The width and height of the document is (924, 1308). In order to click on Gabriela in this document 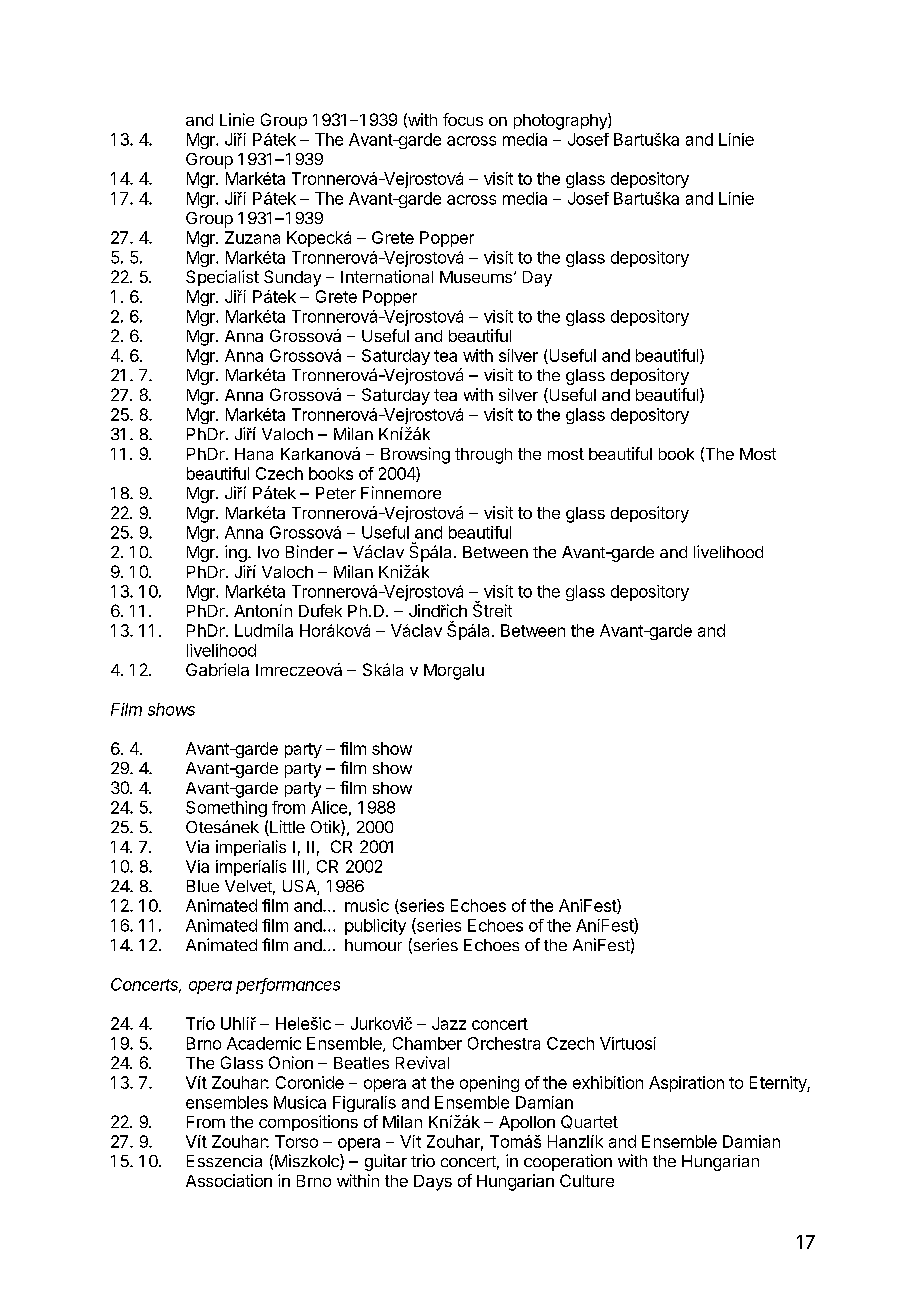, I will do `click(217, 669)`.
